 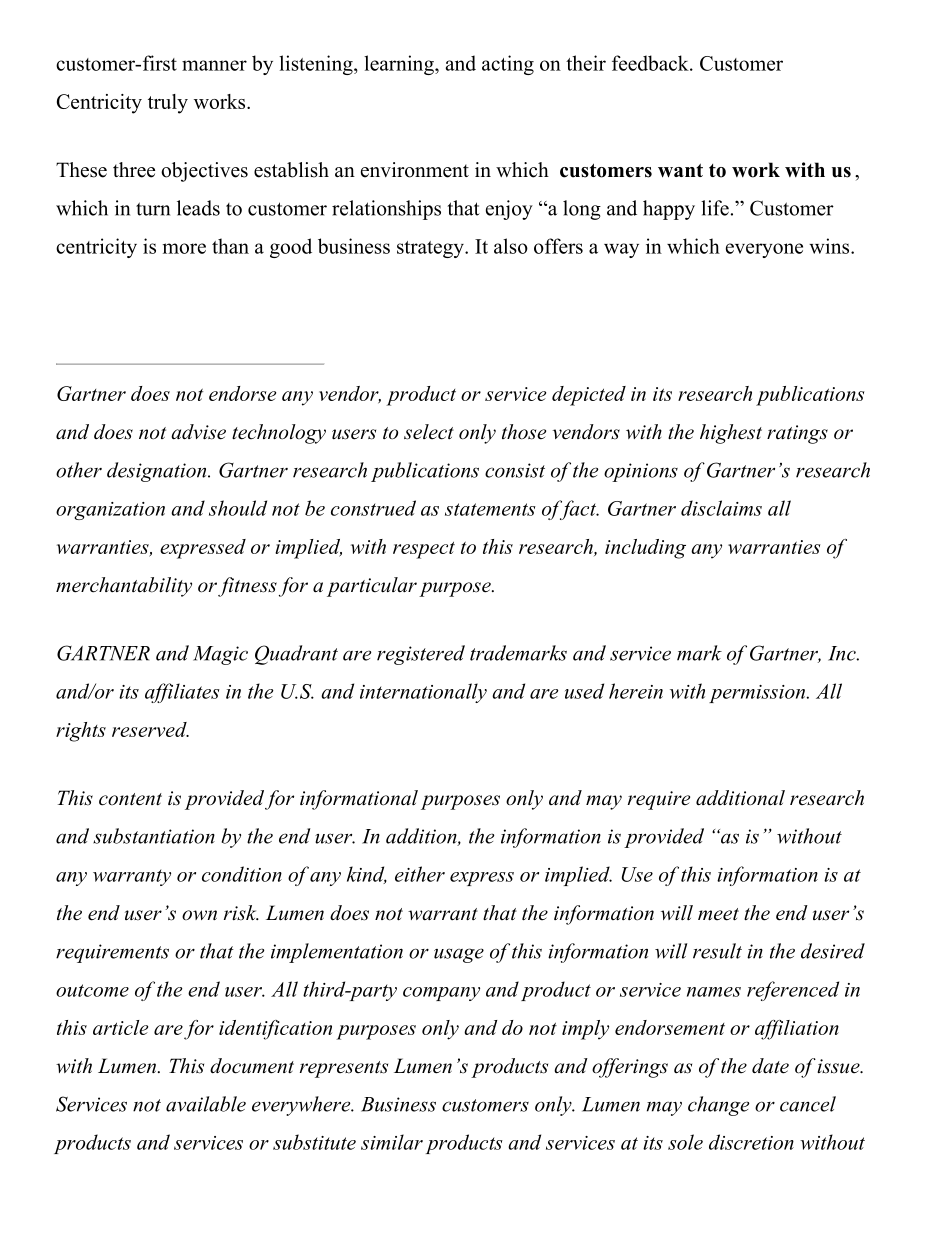 What do you see at coordinates (508, 65) in the screenshot?
I see `acting` at bounding box center [508, 65].
